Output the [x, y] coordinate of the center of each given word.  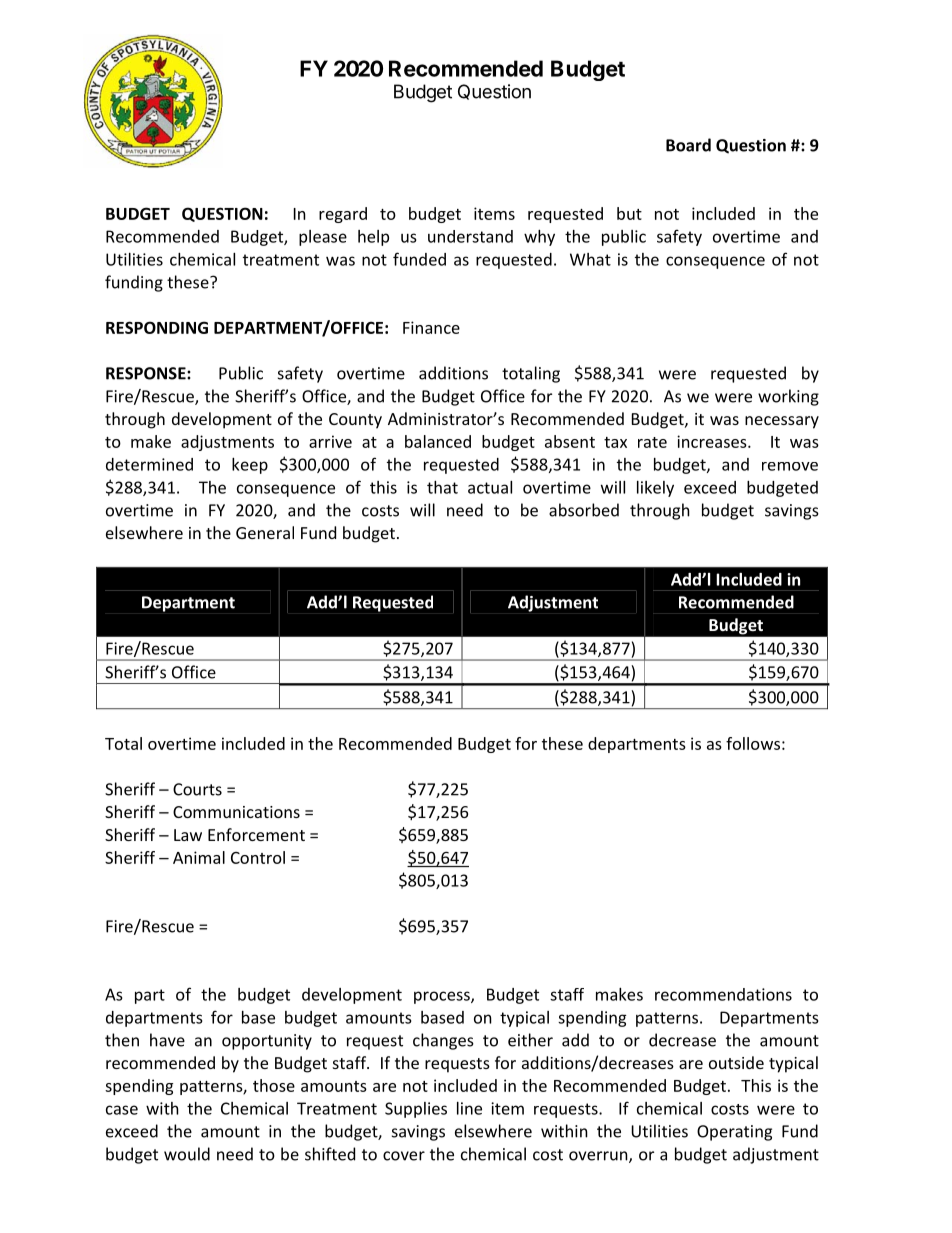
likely [655, 489]
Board [688, 145]
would [187, 1154]
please [323, 238]
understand [470, 236]
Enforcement [256, 834]
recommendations [723, 994]
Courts [197, 789]
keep [250, 466]
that [442, 487]
